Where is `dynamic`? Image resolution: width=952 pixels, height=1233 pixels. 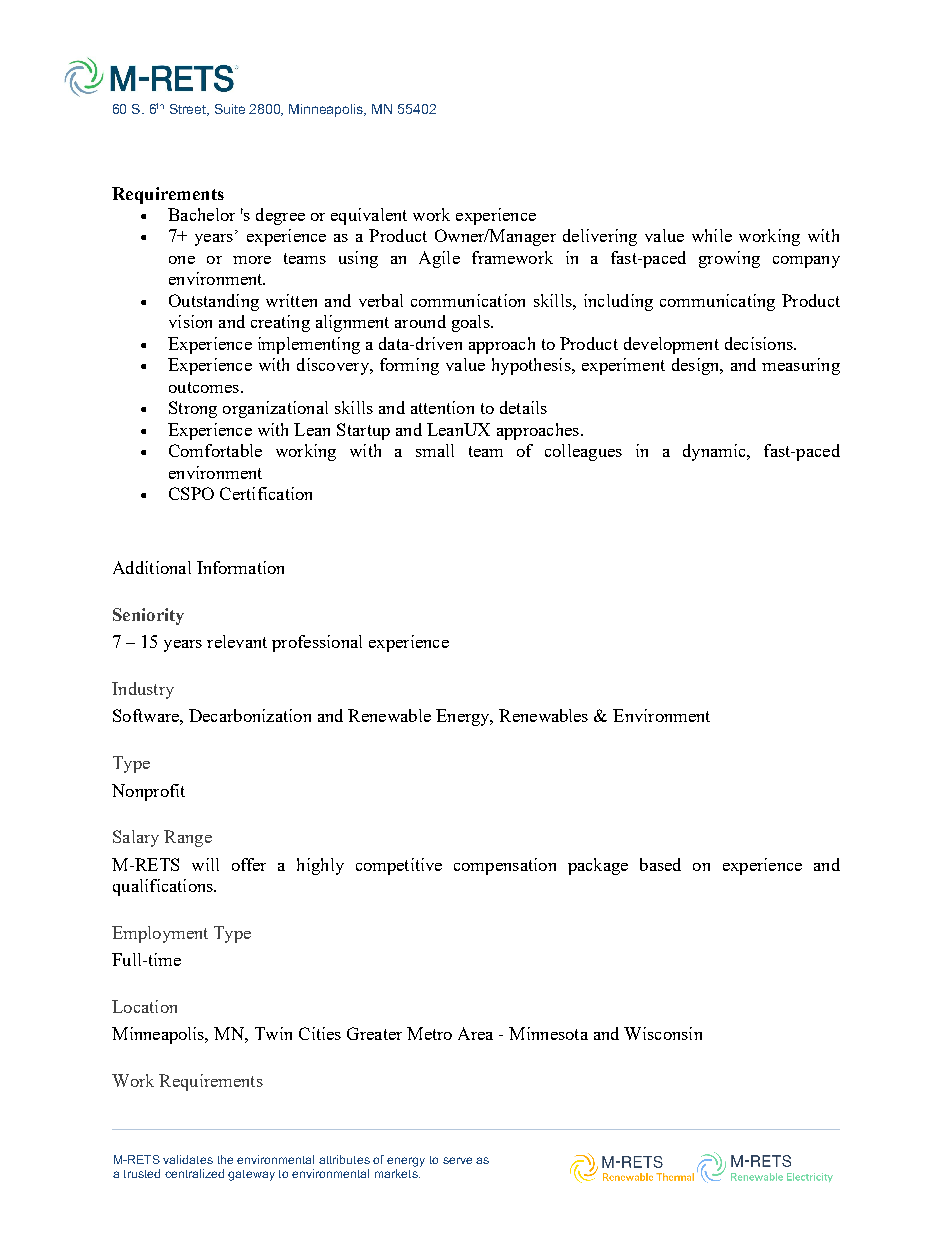 dynamic is located at coordinates (715, 452).
